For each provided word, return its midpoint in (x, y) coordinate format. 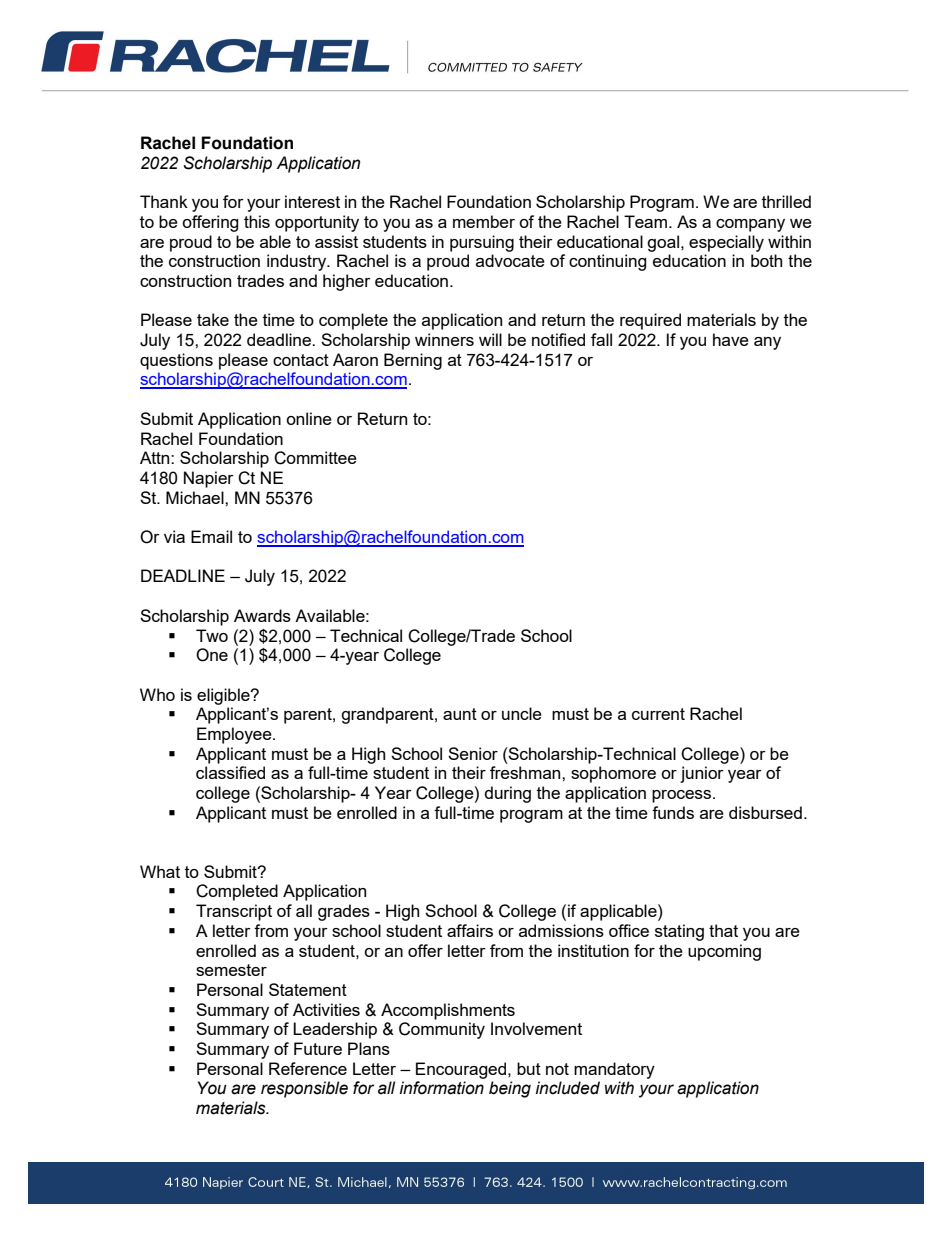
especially (726, 243)
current (658, 714)
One (212, 655)
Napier (209, 479)
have (731, 339)
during (508, 794)
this (257, 221)
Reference (308, 1068)
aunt (460, 714)
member (484, 221)
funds (673, 812)
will (490, 339)
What (160, 871)
